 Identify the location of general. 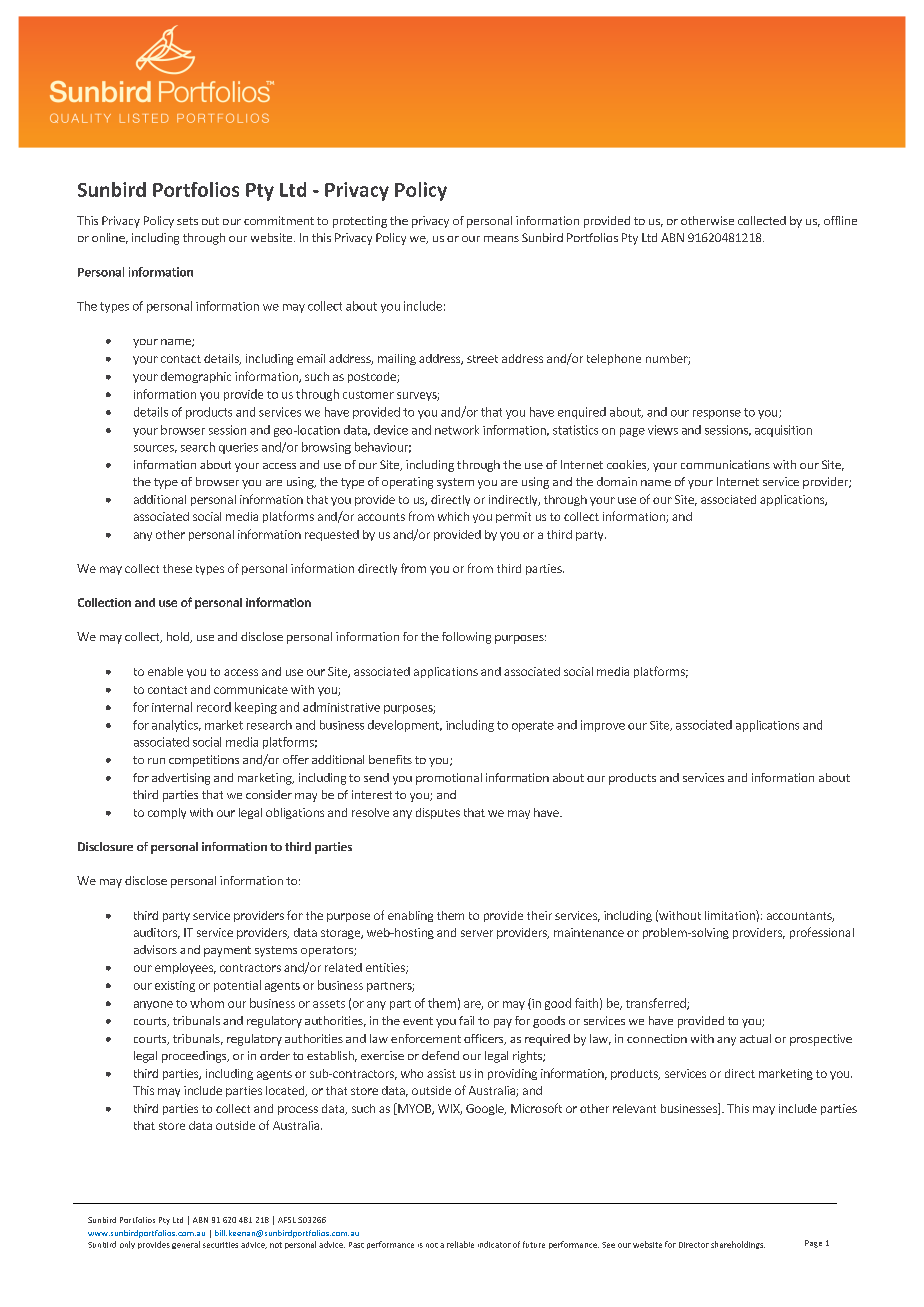
(186, 1245).
